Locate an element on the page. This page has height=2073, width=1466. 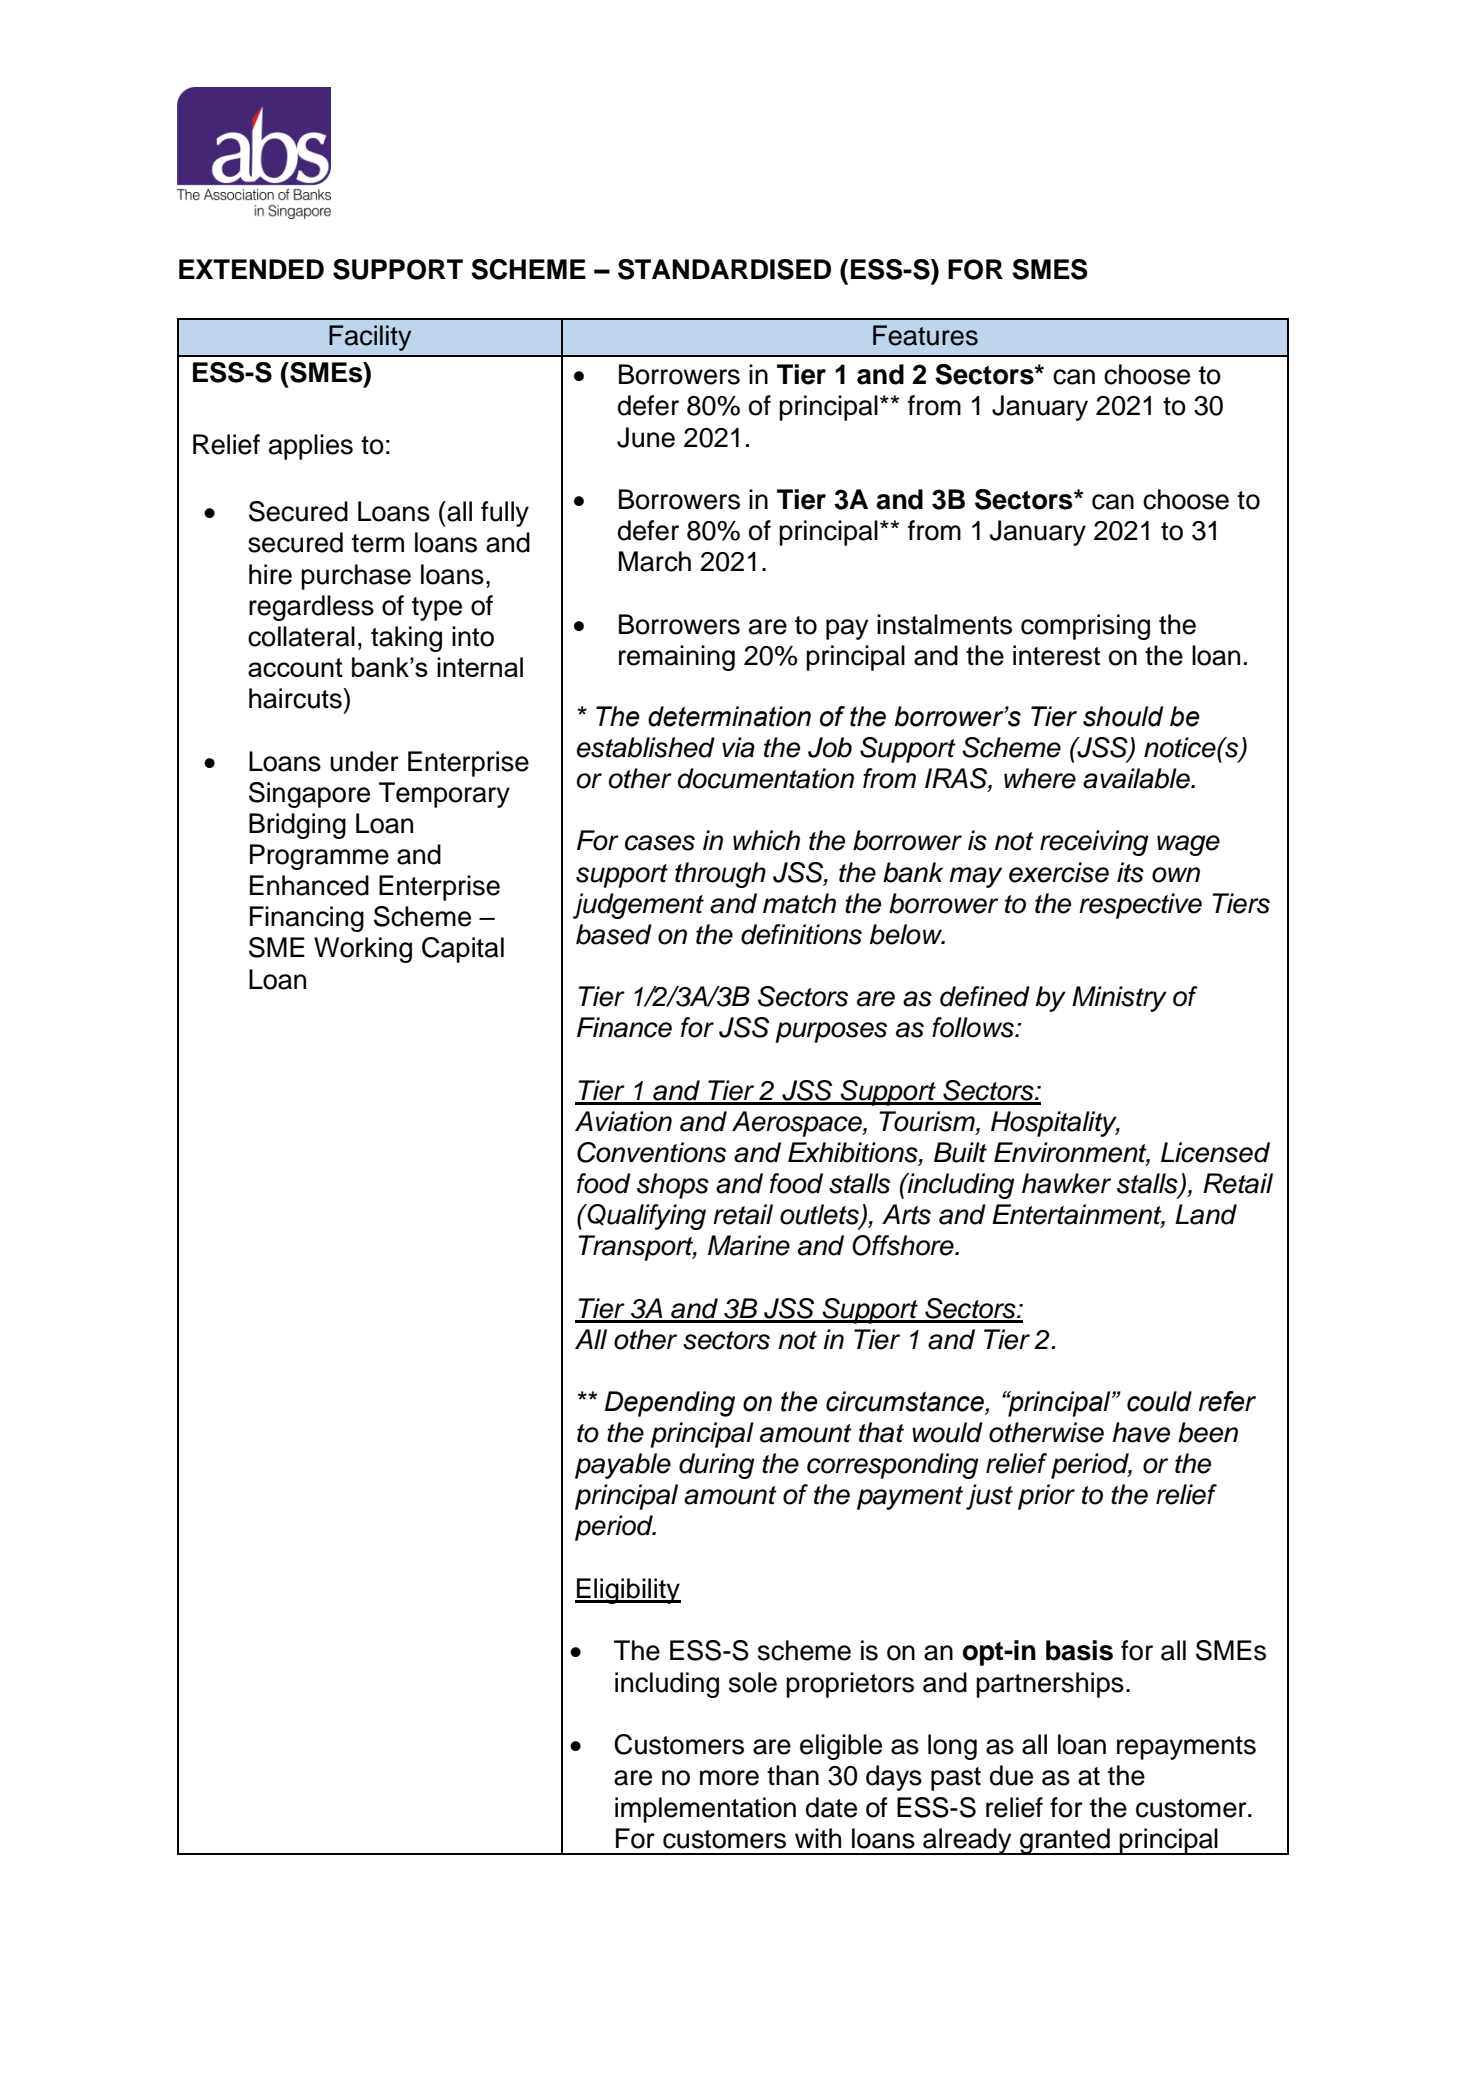
documentation is located at coordinates (766, 778).
